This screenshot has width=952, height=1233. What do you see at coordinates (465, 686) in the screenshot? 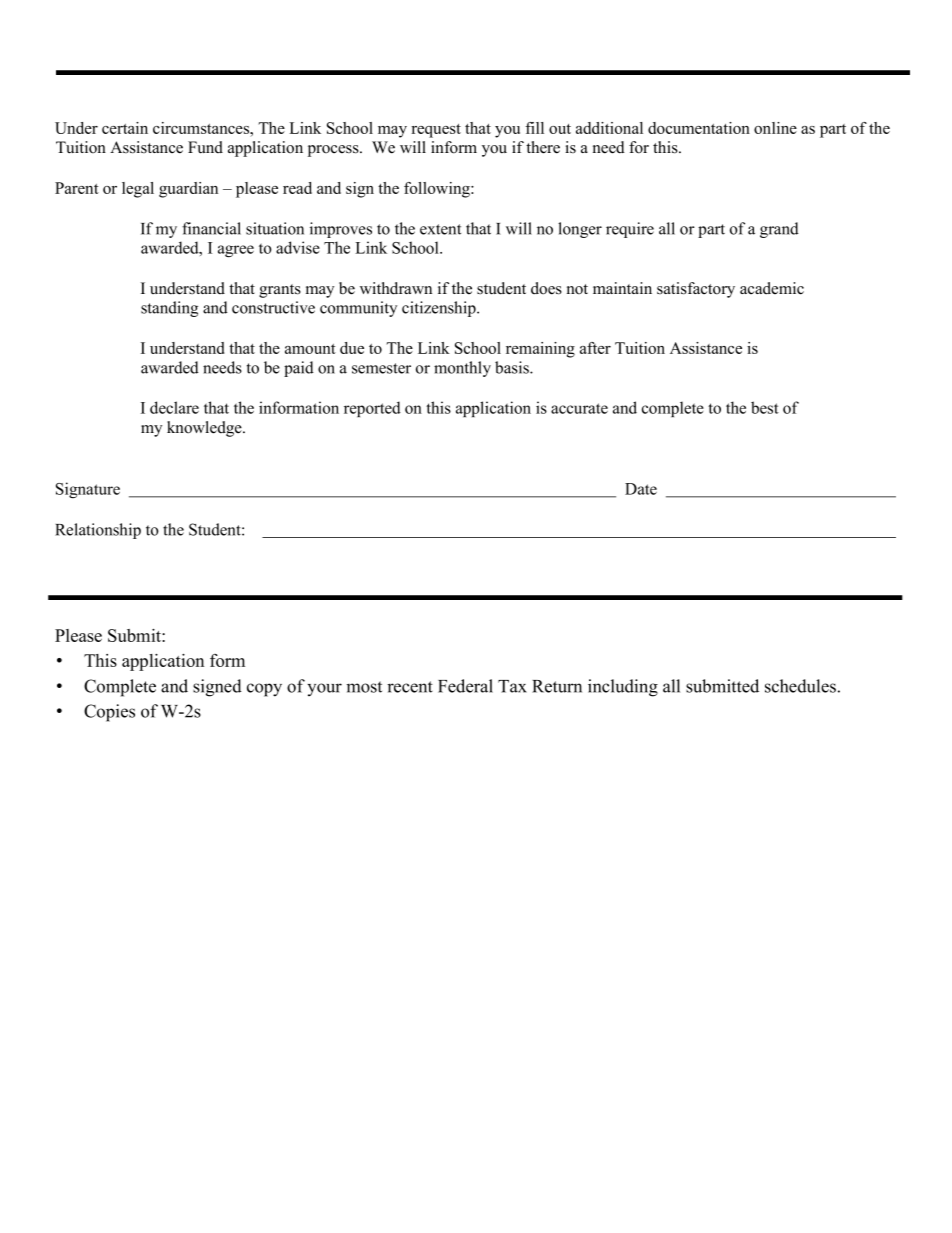
I see `Federal` at bounding box center [465, 686].
